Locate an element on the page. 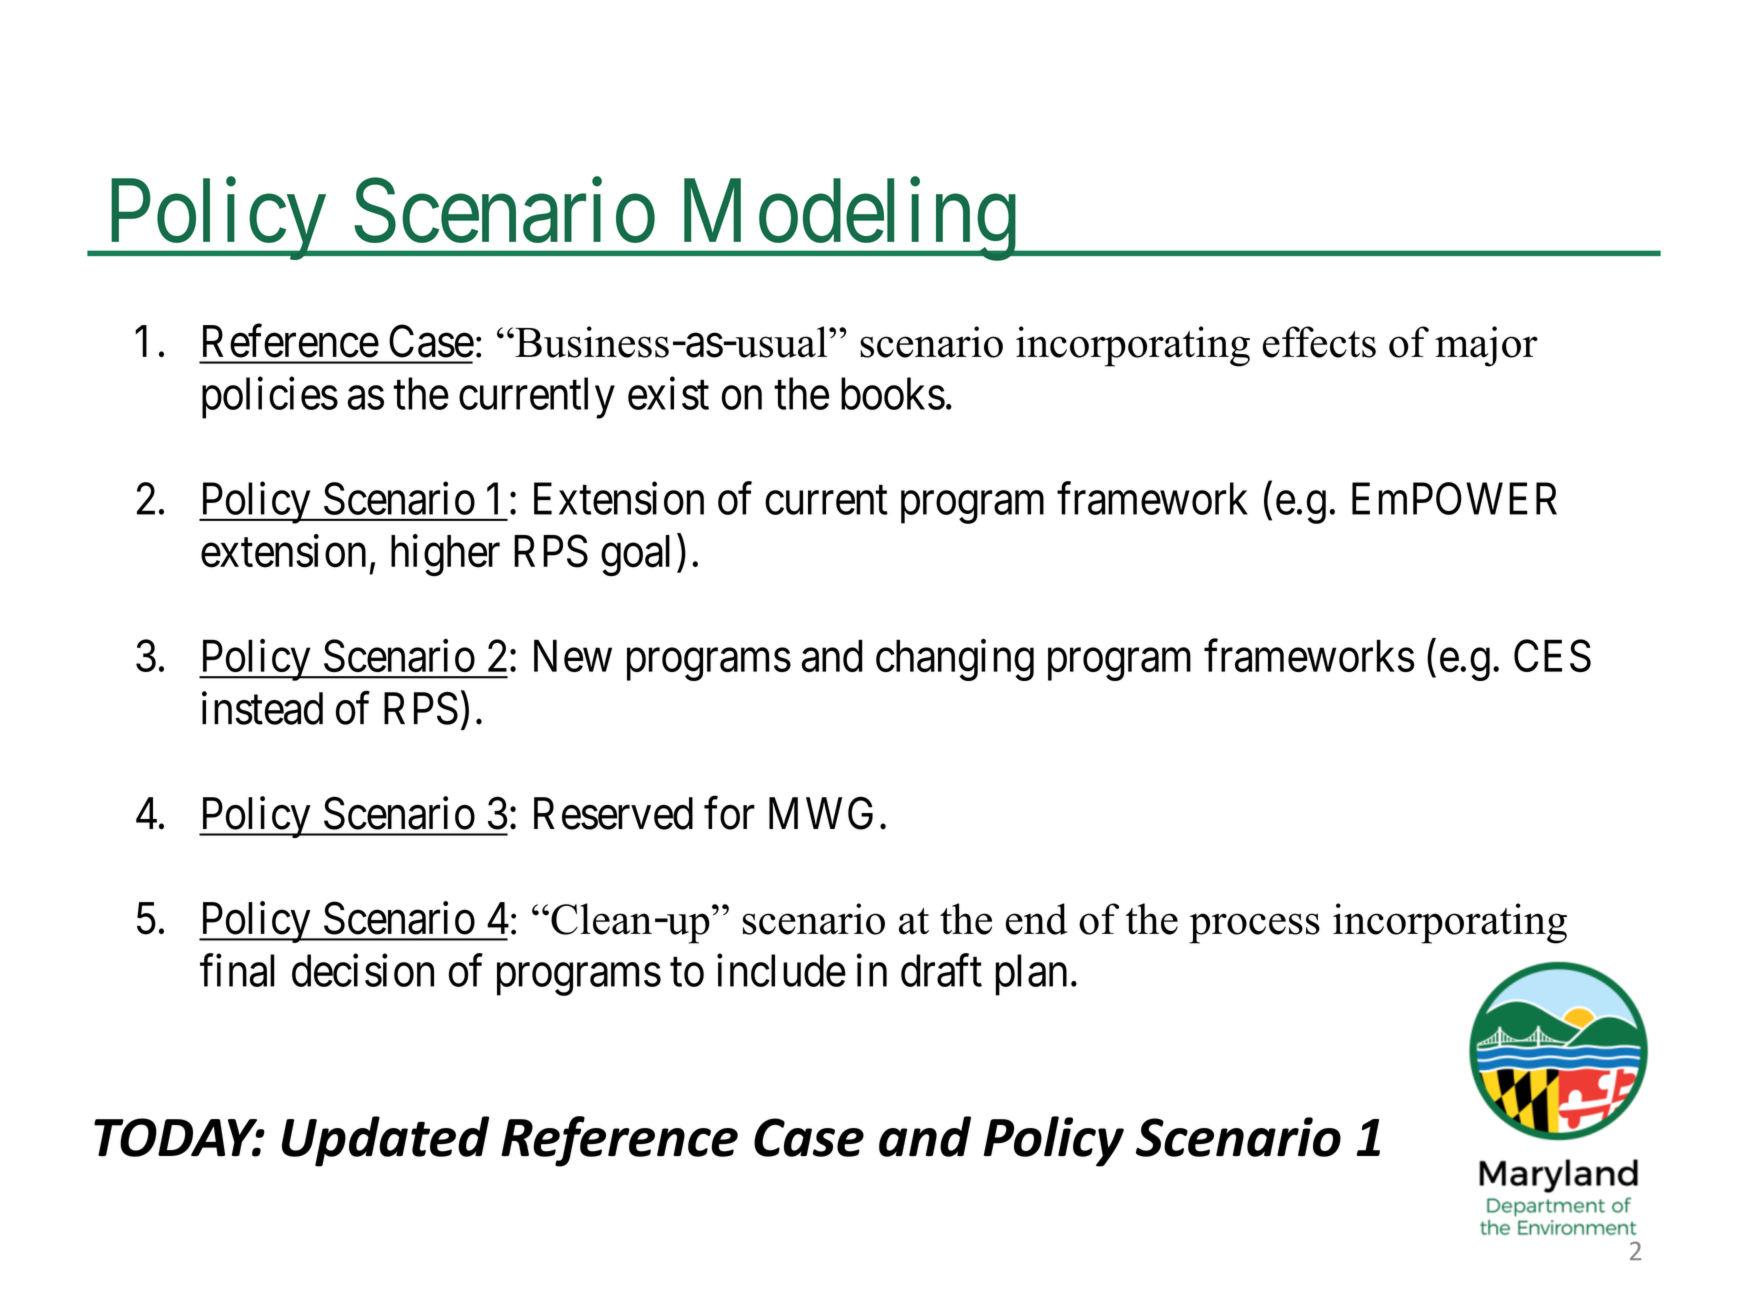  effects is located at coordinates (1319, 342).
